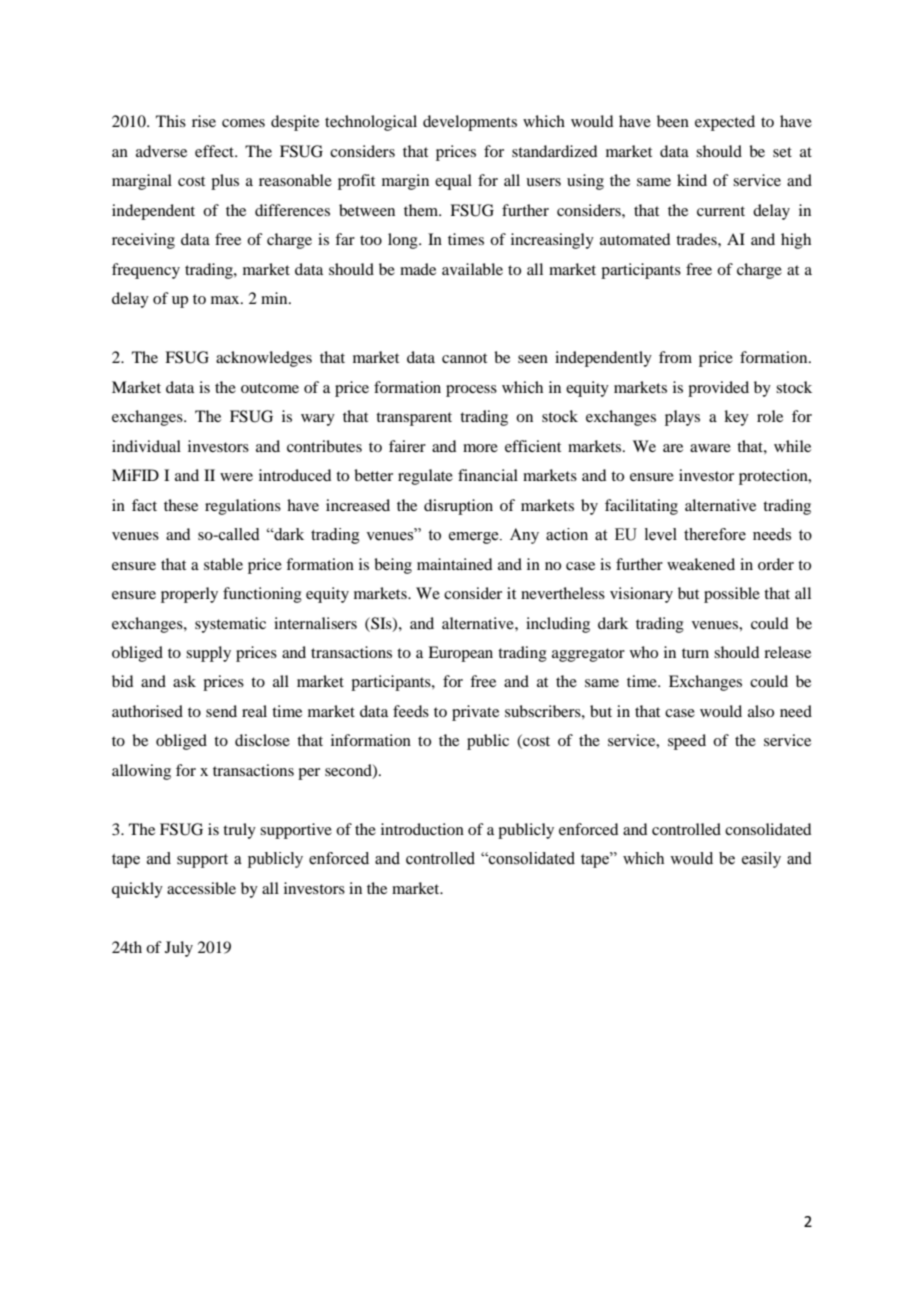 The image size is (924, 1308). Describe the element at coordinates (718, 389) in the document. I see `provided` at that location.
